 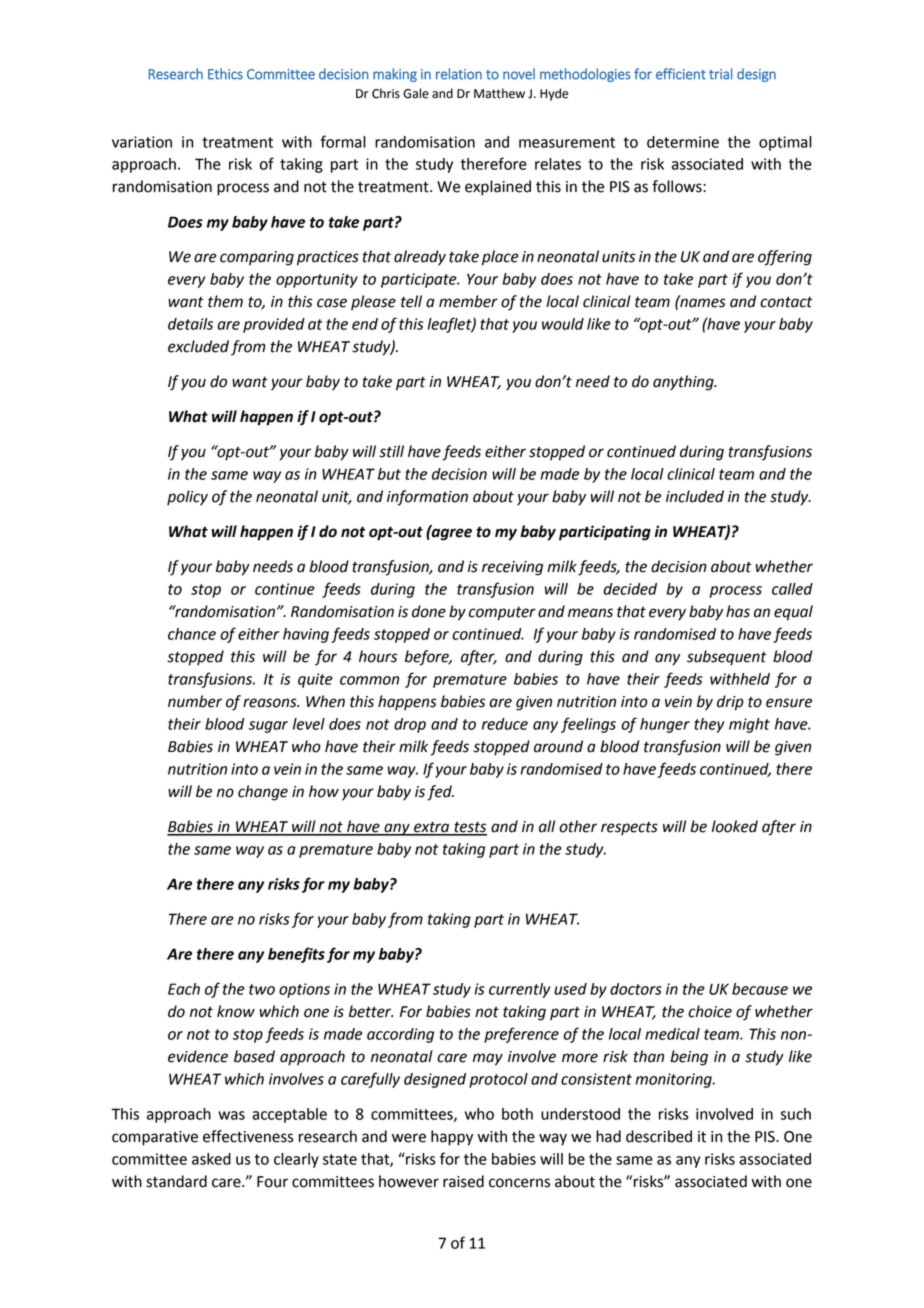 I want to click on has, so click(x=738, y=611).
